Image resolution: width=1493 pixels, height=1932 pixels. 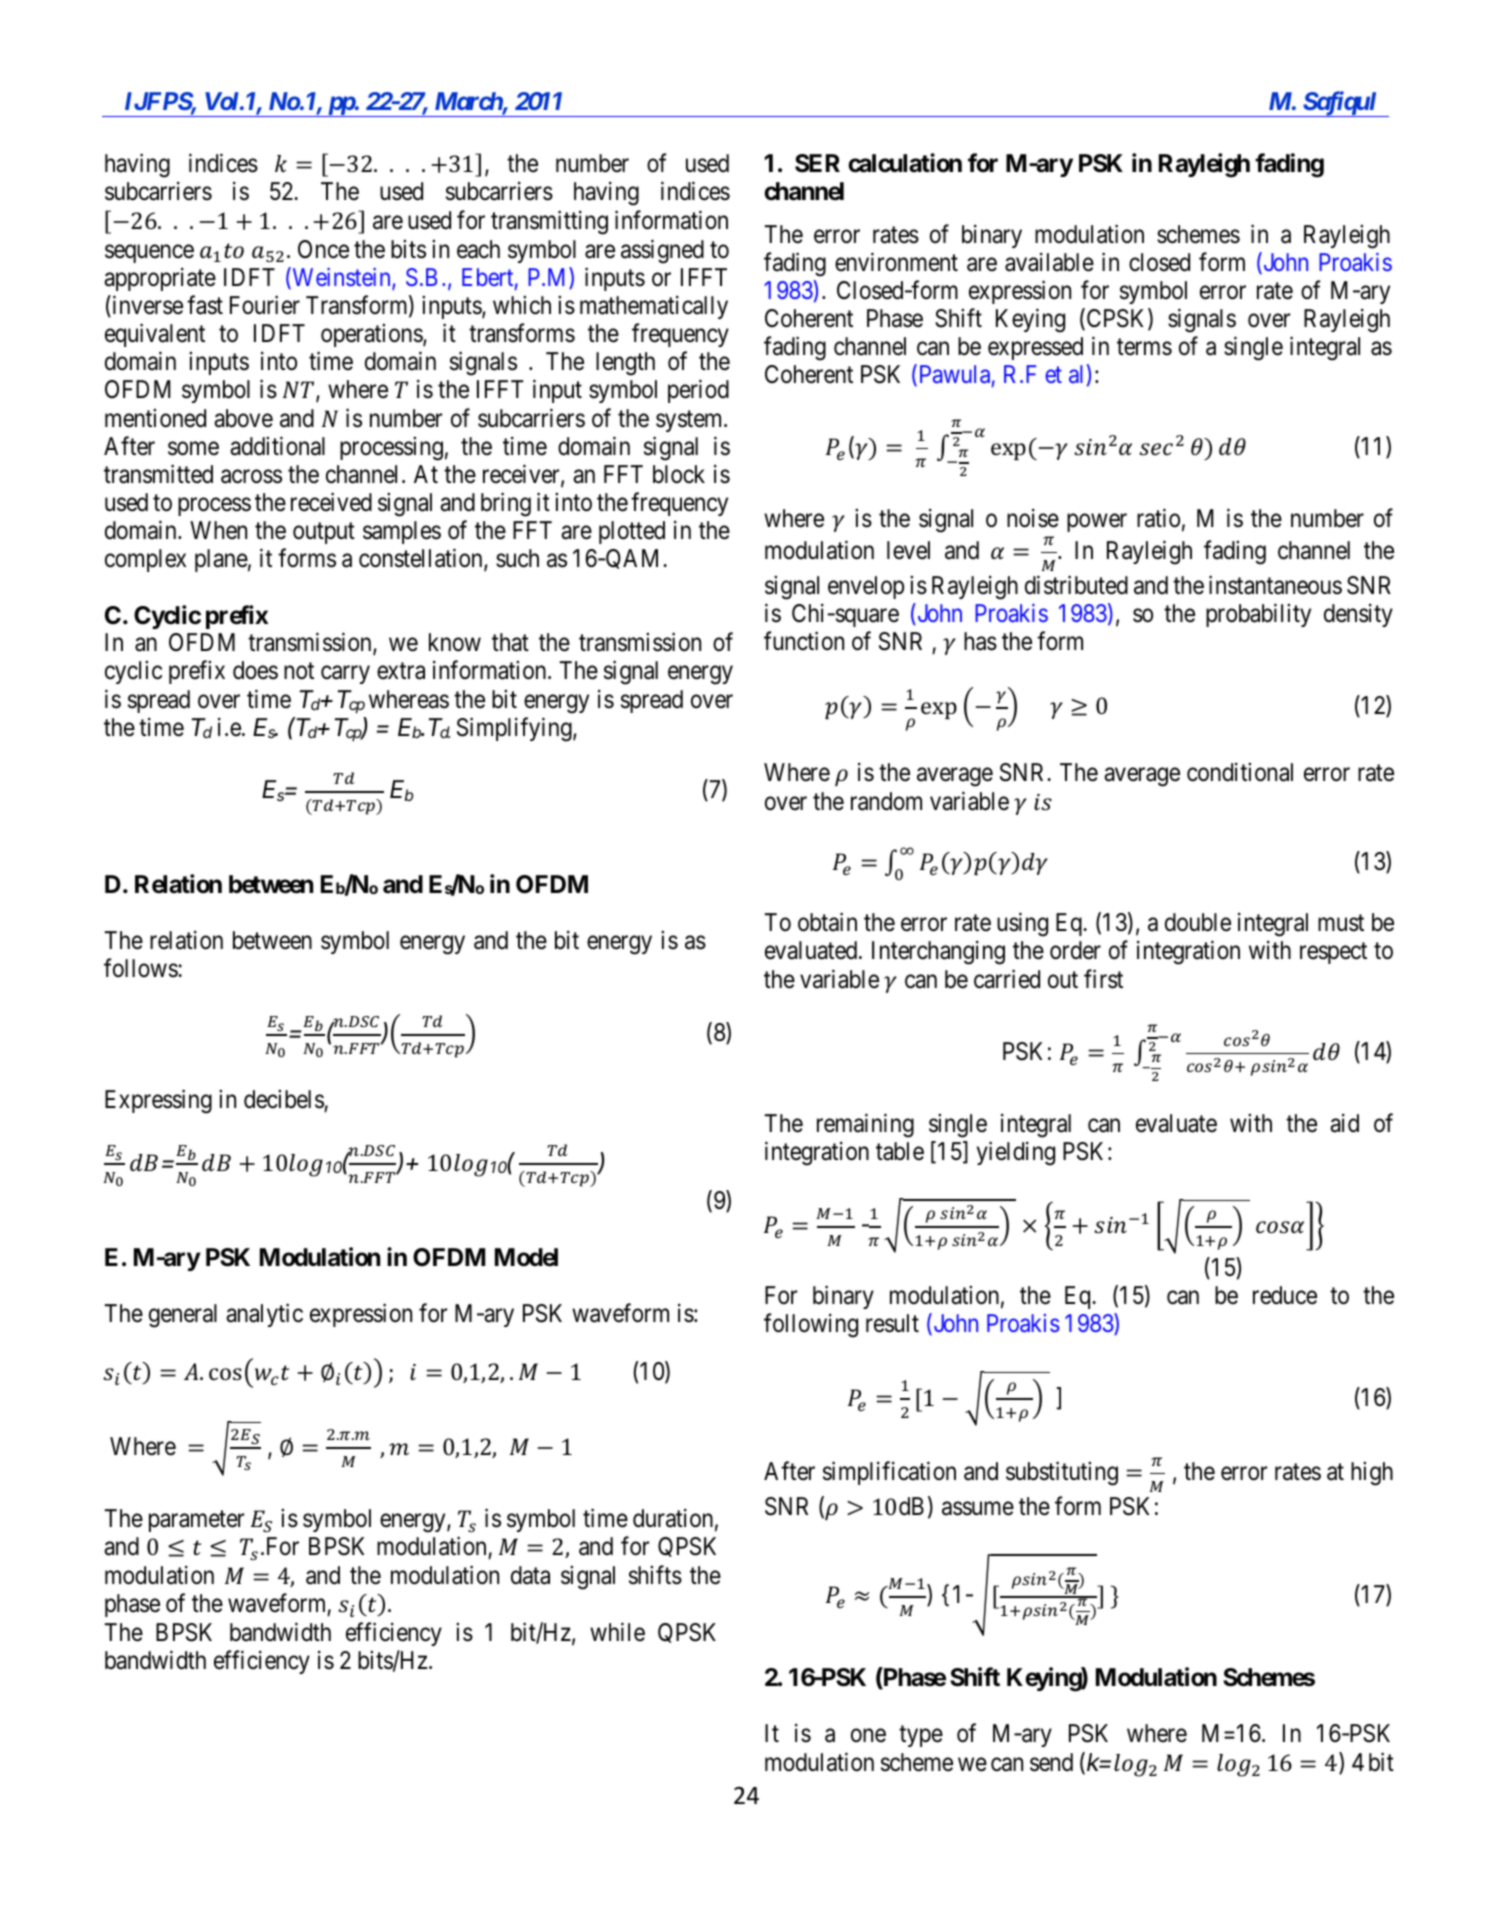 I want to click on parameter, so click(x=196, y=1521).
